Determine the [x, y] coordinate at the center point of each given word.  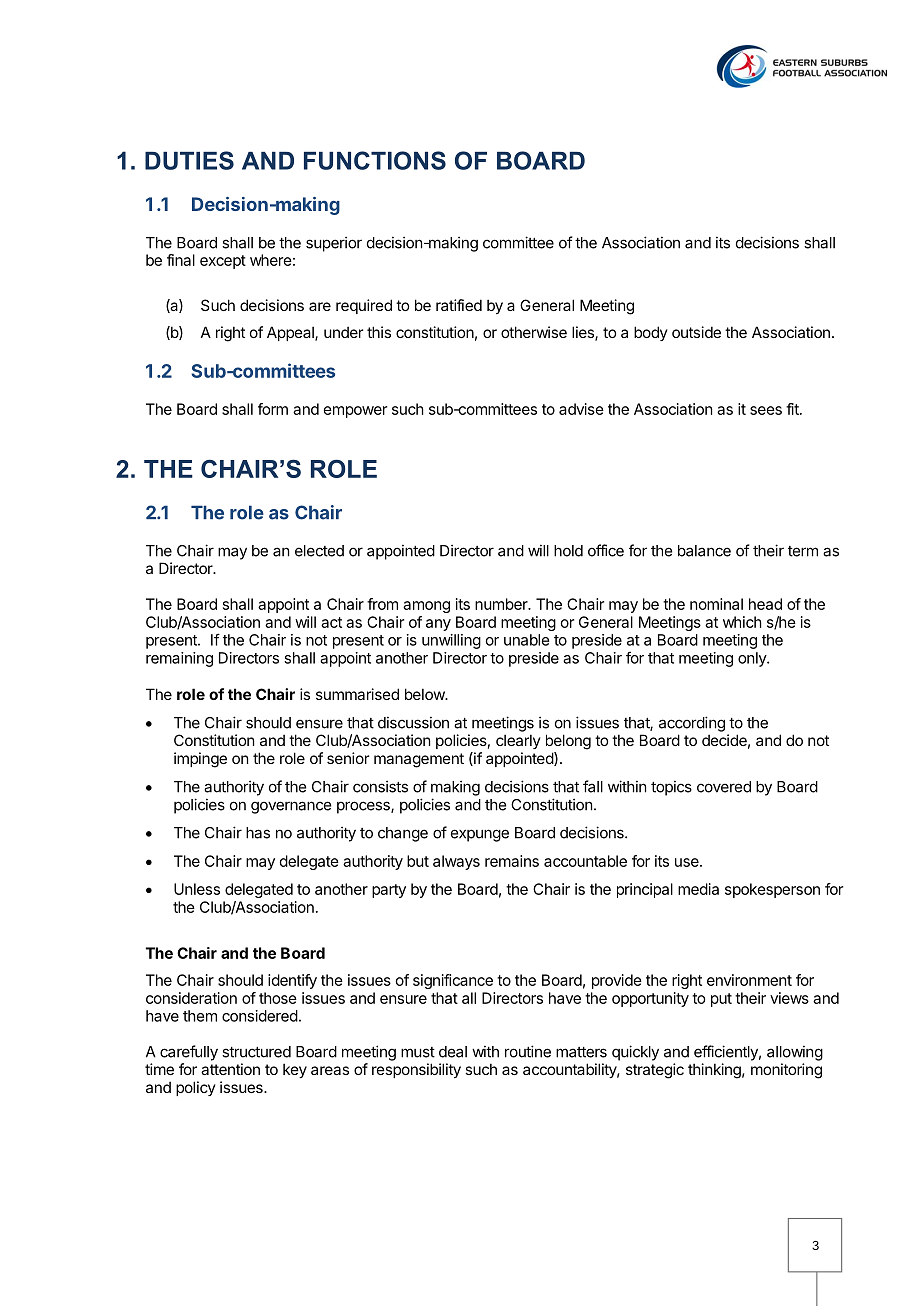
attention [230, 1069]
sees [766, 410]
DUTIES [189, 160]
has [258, 833]
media [698, 889]
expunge [480, 835]
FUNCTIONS [375, 160]
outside [696, 332]
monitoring [786, 1071]
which [742, 622]
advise [581, 409]
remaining [179, 659]
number [502, 604]
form [273, 409]
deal [453, 1052]
